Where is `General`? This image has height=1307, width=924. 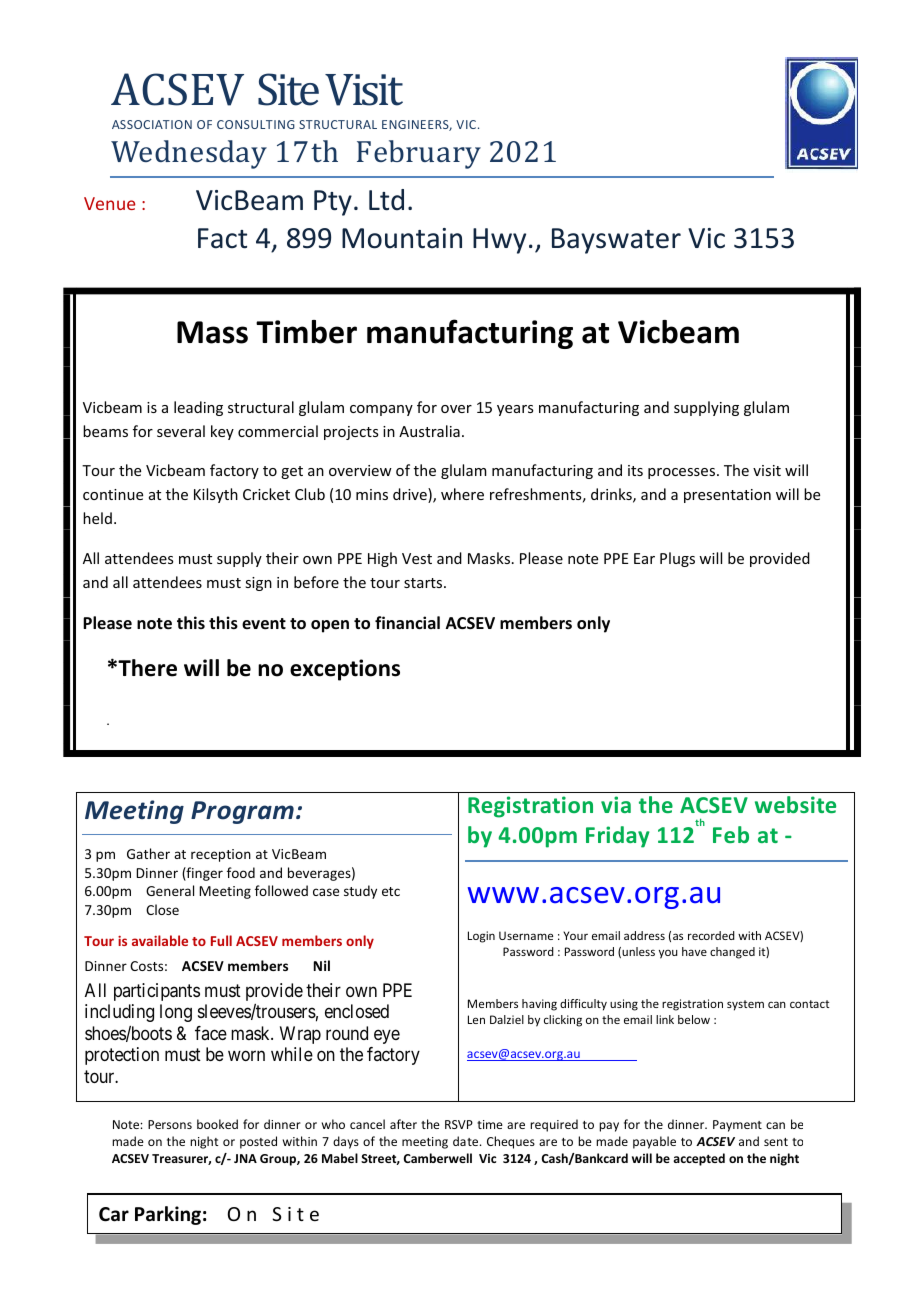
General is located at coordinates (170, 890).
